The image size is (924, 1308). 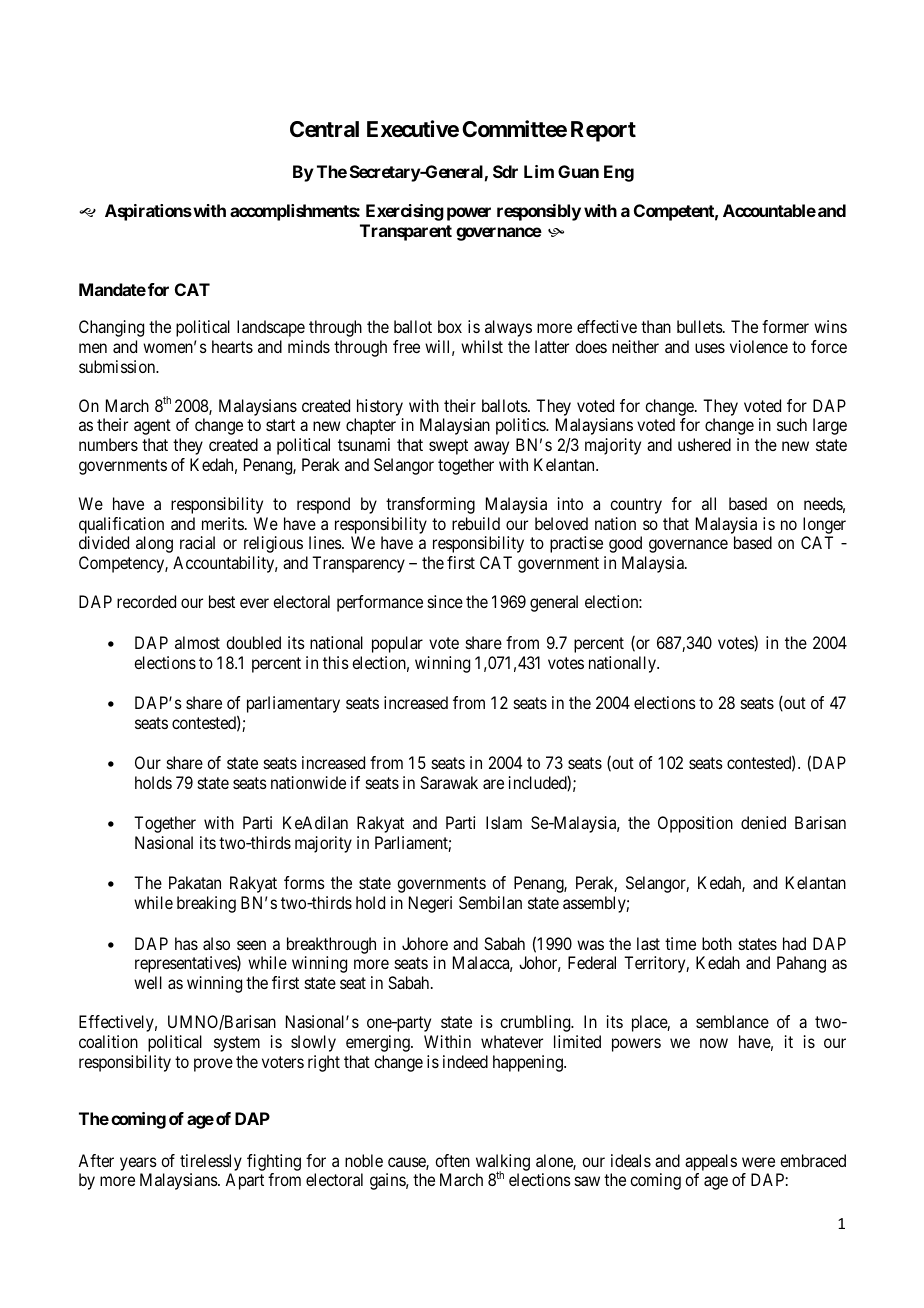 What do you see at coordinates (211, 1164) in the screenshot?
I see `tirelessly` at bounding box center [211, 1164].
